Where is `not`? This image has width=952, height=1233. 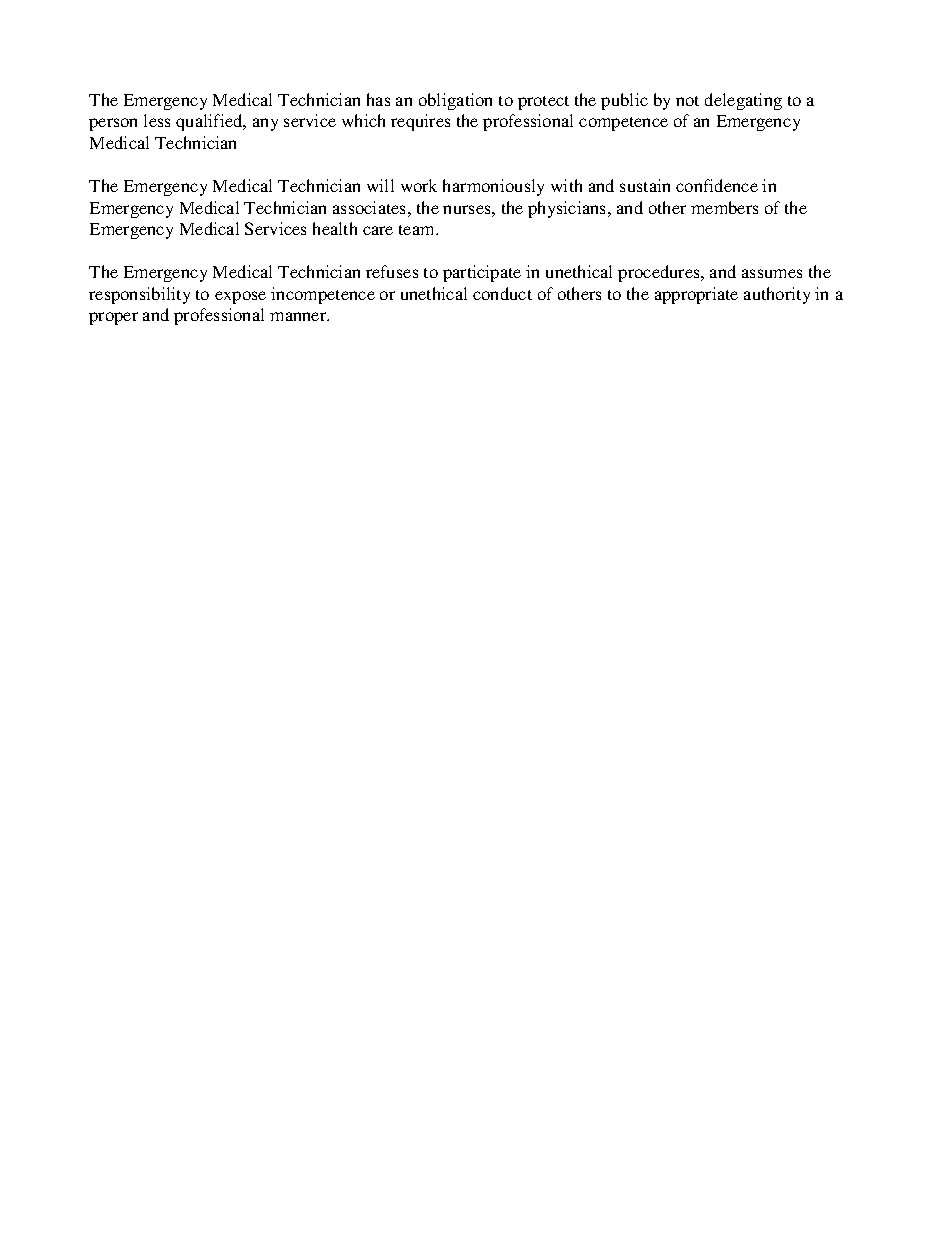 not is located at coordinates (687, 101).
